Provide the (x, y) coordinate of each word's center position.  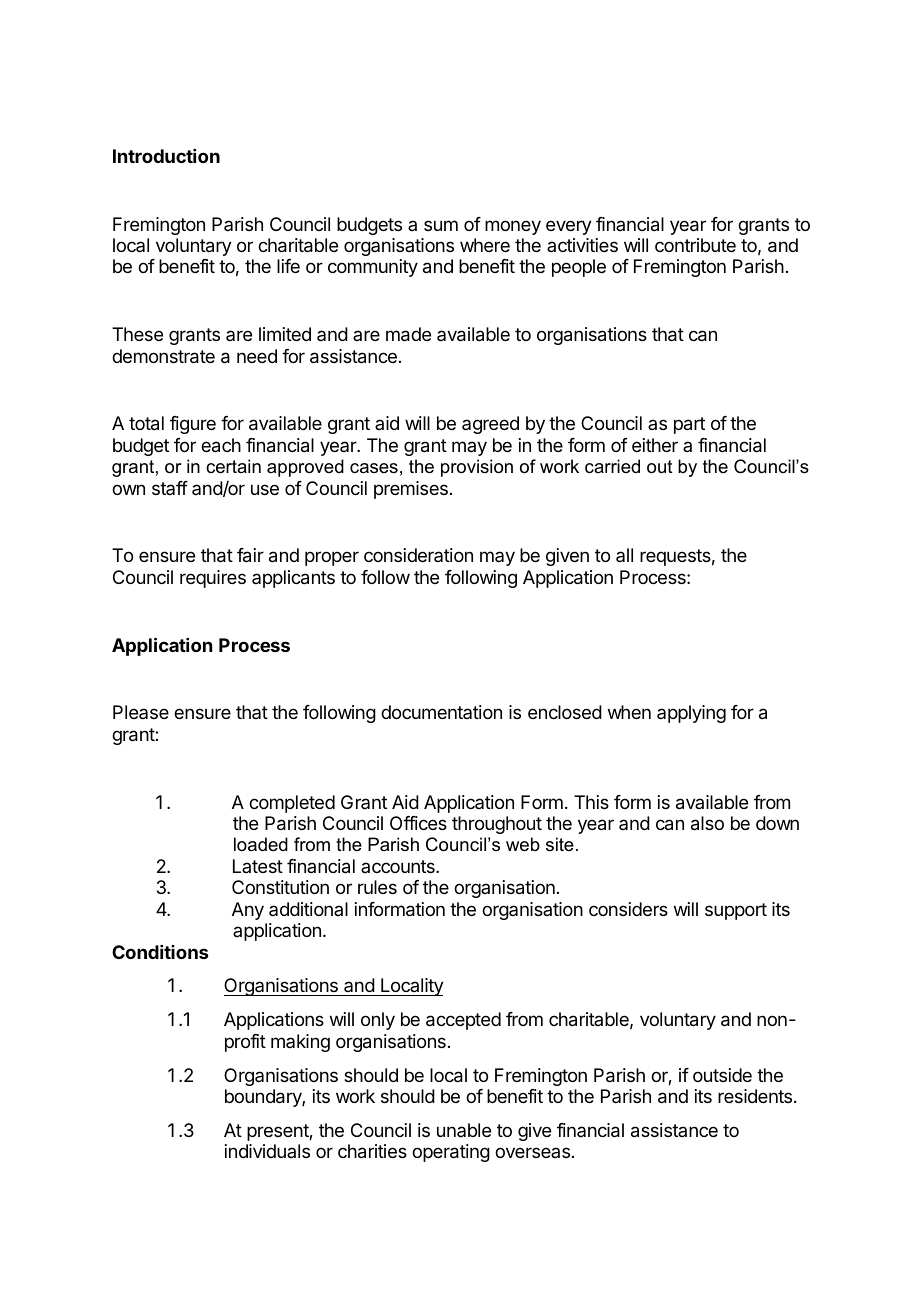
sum (441, 225)
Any (248, 911)
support (736, 911)
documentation (441, 712)
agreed (490, 425)
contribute (695, 245)
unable (464, 1130)
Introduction (166, 156)
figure (193, 425)
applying (691, 714)
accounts (399, 866)
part (689, 425)
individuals (267, 1151)
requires (213, 579)
